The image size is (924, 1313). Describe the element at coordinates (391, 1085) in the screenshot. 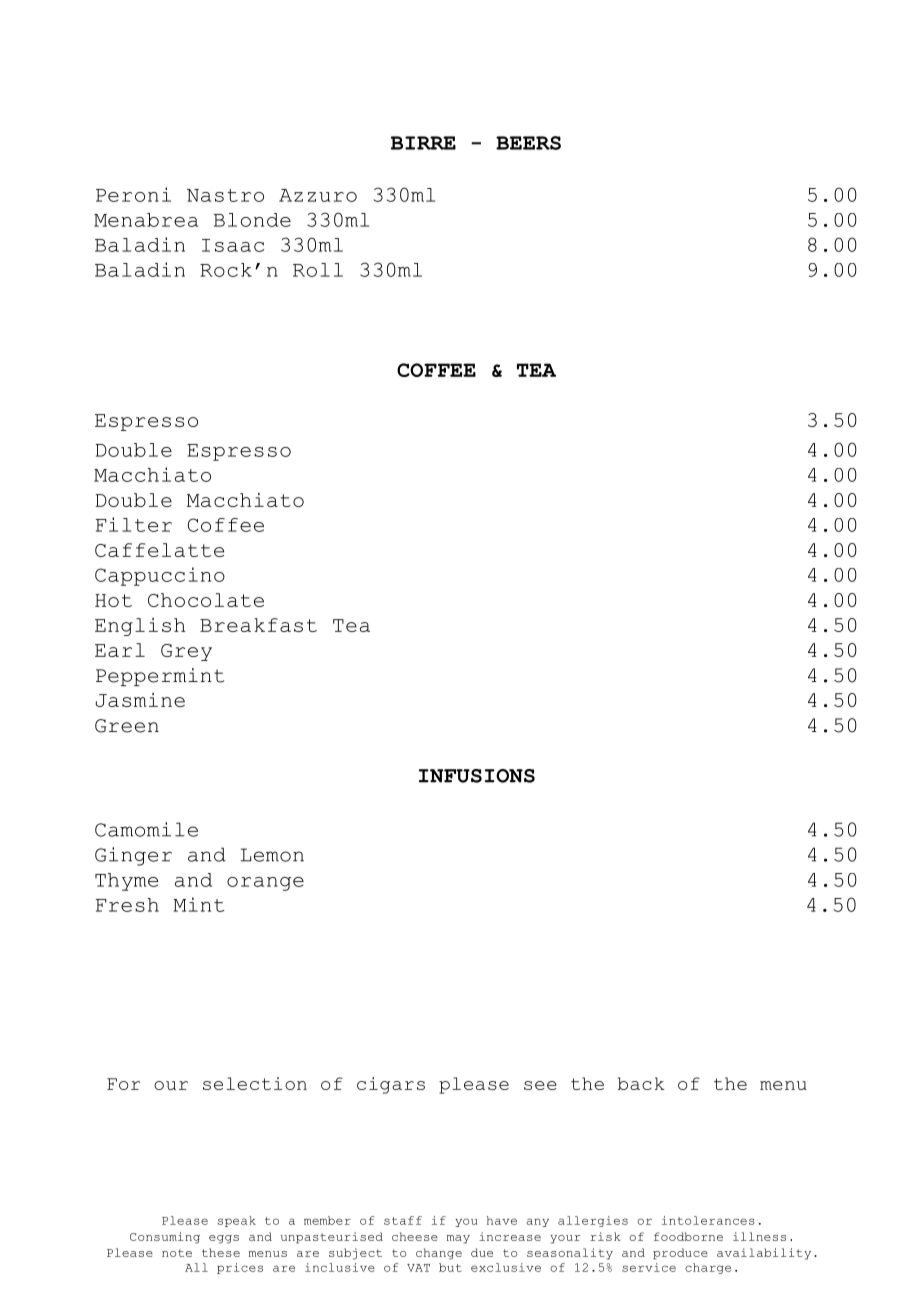

I see `cigars` at that location.
